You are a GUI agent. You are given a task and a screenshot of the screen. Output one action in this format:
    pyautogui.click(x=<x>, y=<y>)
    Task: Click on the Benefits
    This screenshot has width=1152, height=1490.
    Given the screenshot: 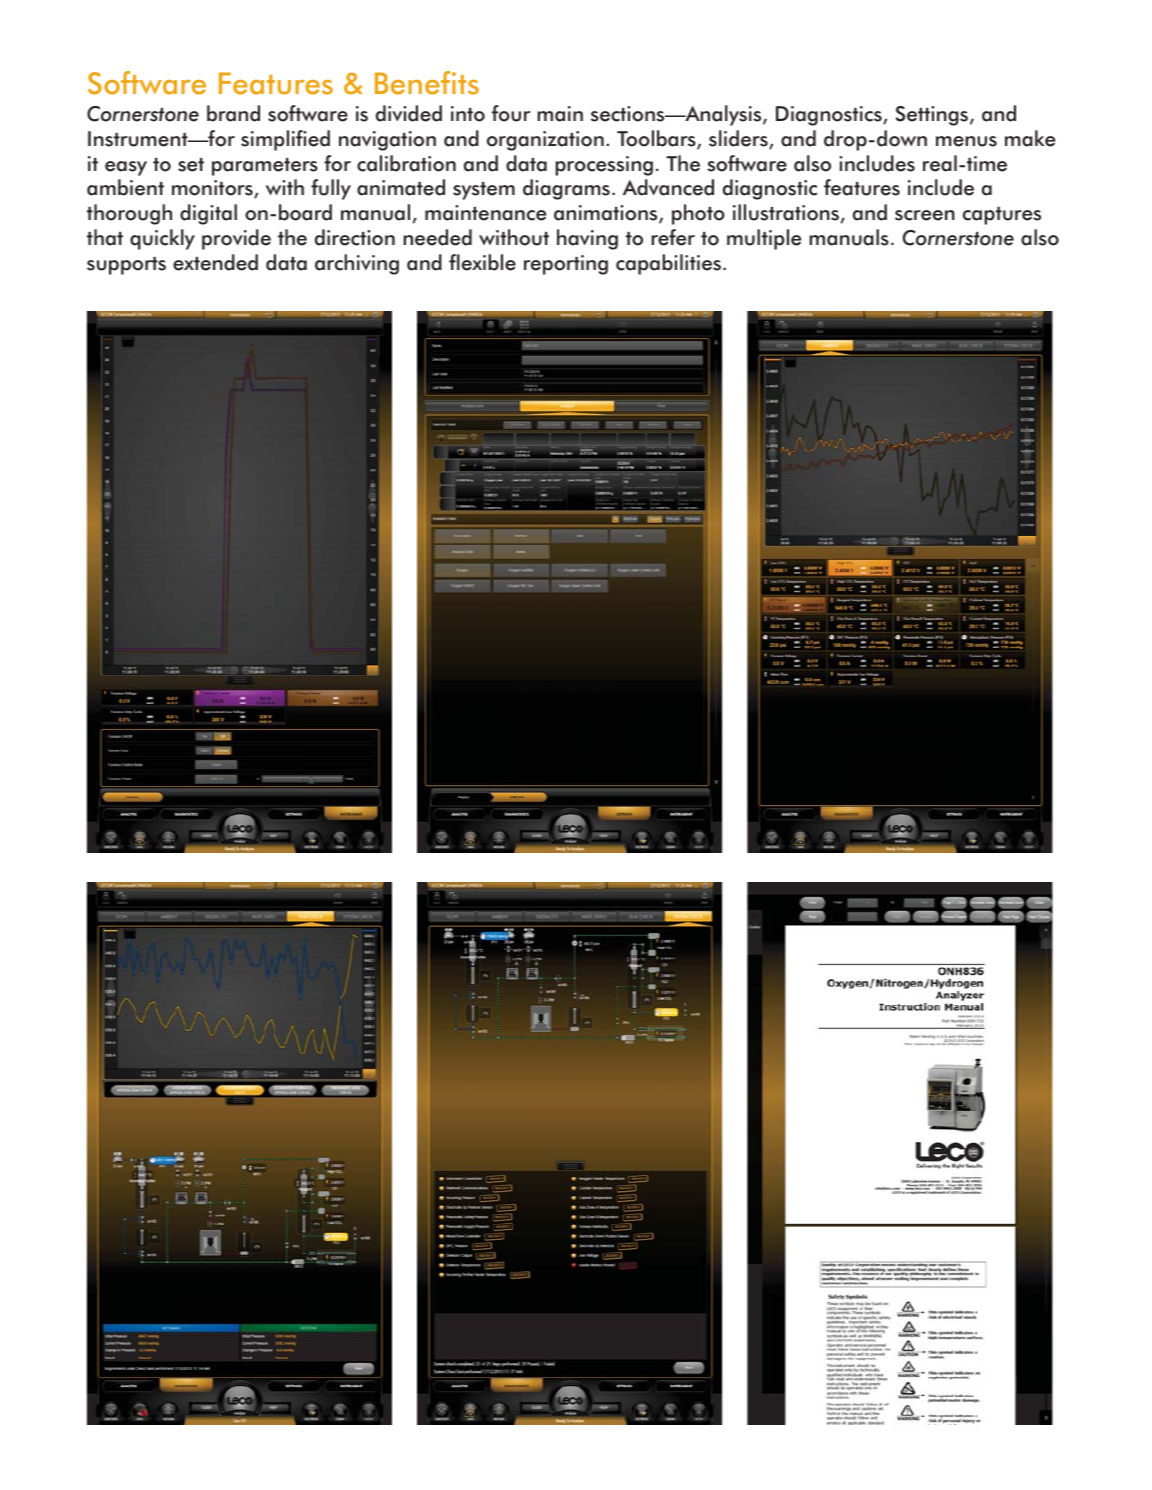 What is the action you would take?
    pyautogui.click(x=427, y=83)
